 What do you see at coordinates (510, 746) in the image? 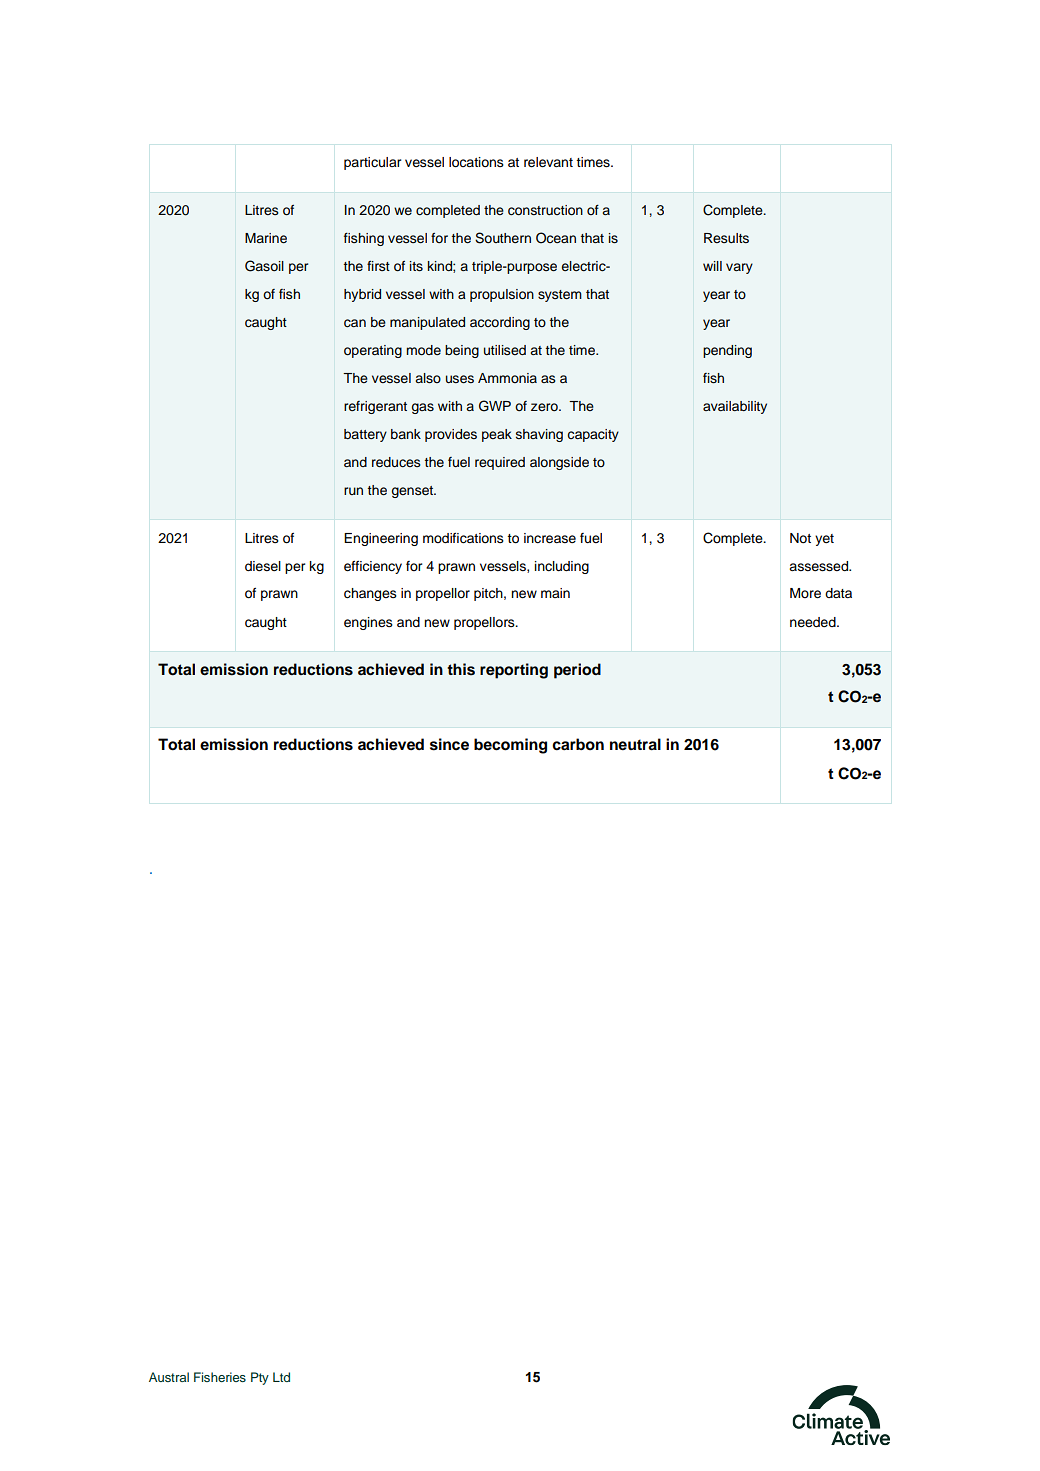
I see `becoming` at bounding box center [510, 746].
